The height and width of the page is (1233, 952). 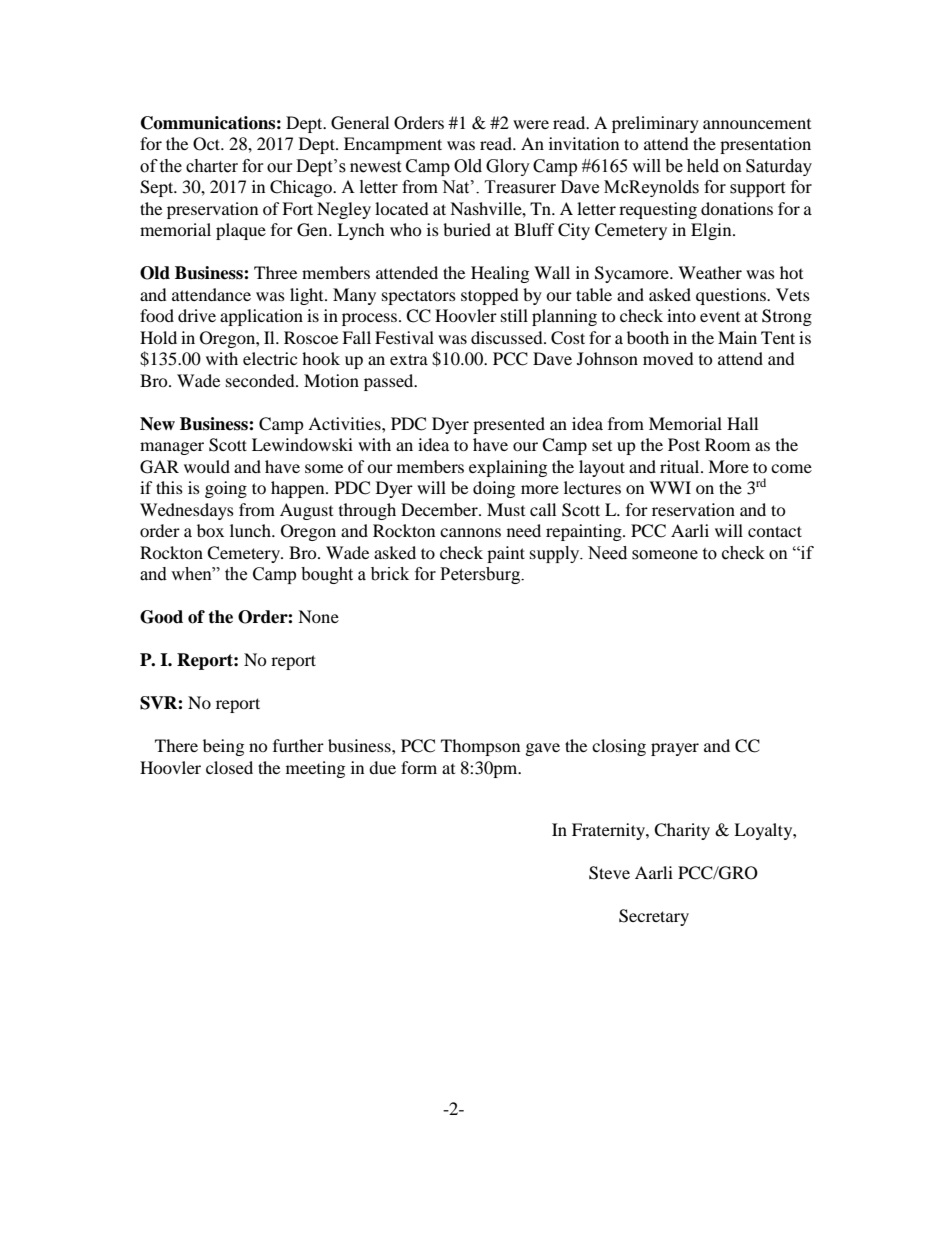 I want to click on Glory, so click(x=508, y=167).
